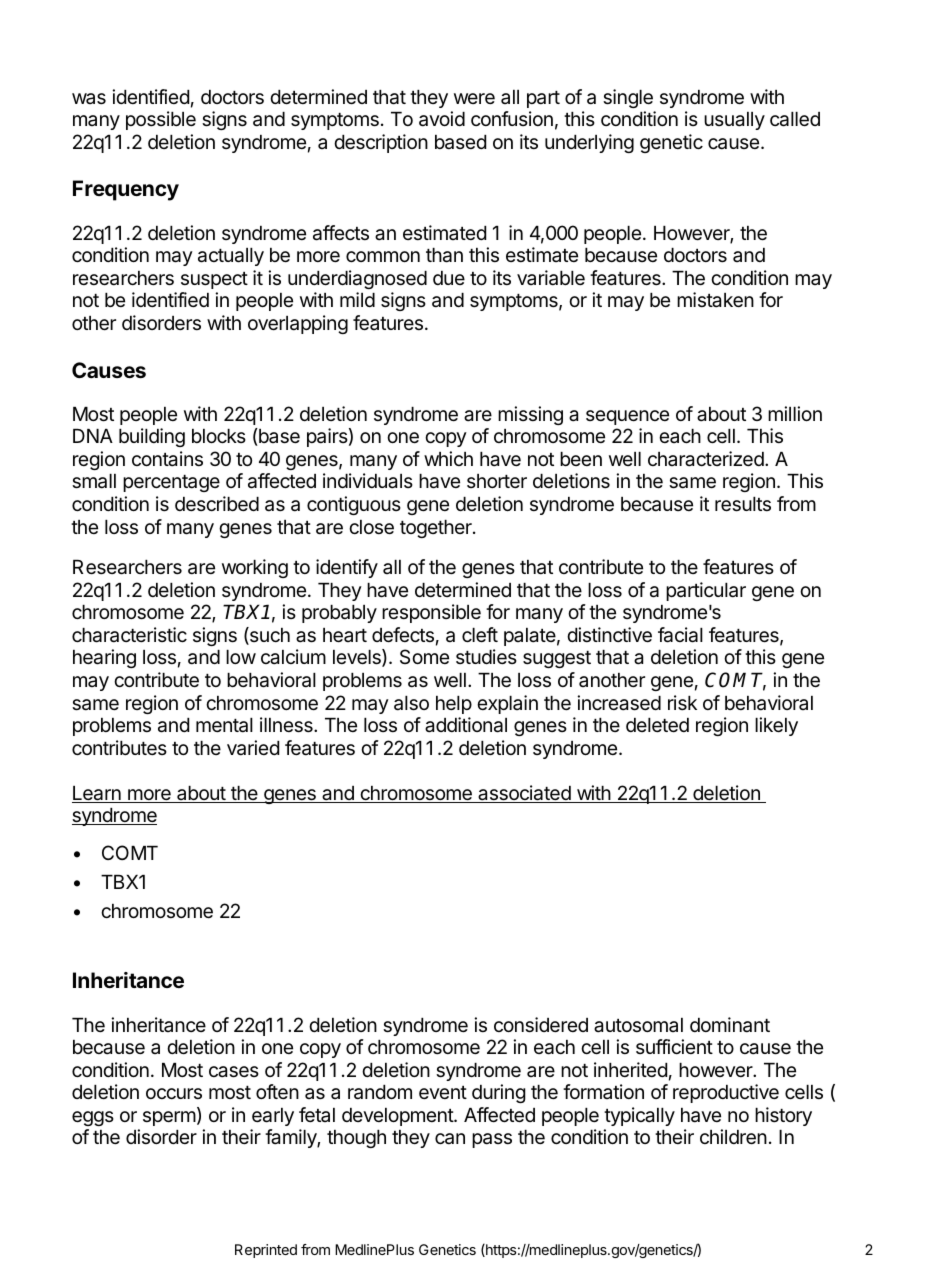 This screenshot has height=1288, width=936. I want to click on characteristic, so click(129, 635).
